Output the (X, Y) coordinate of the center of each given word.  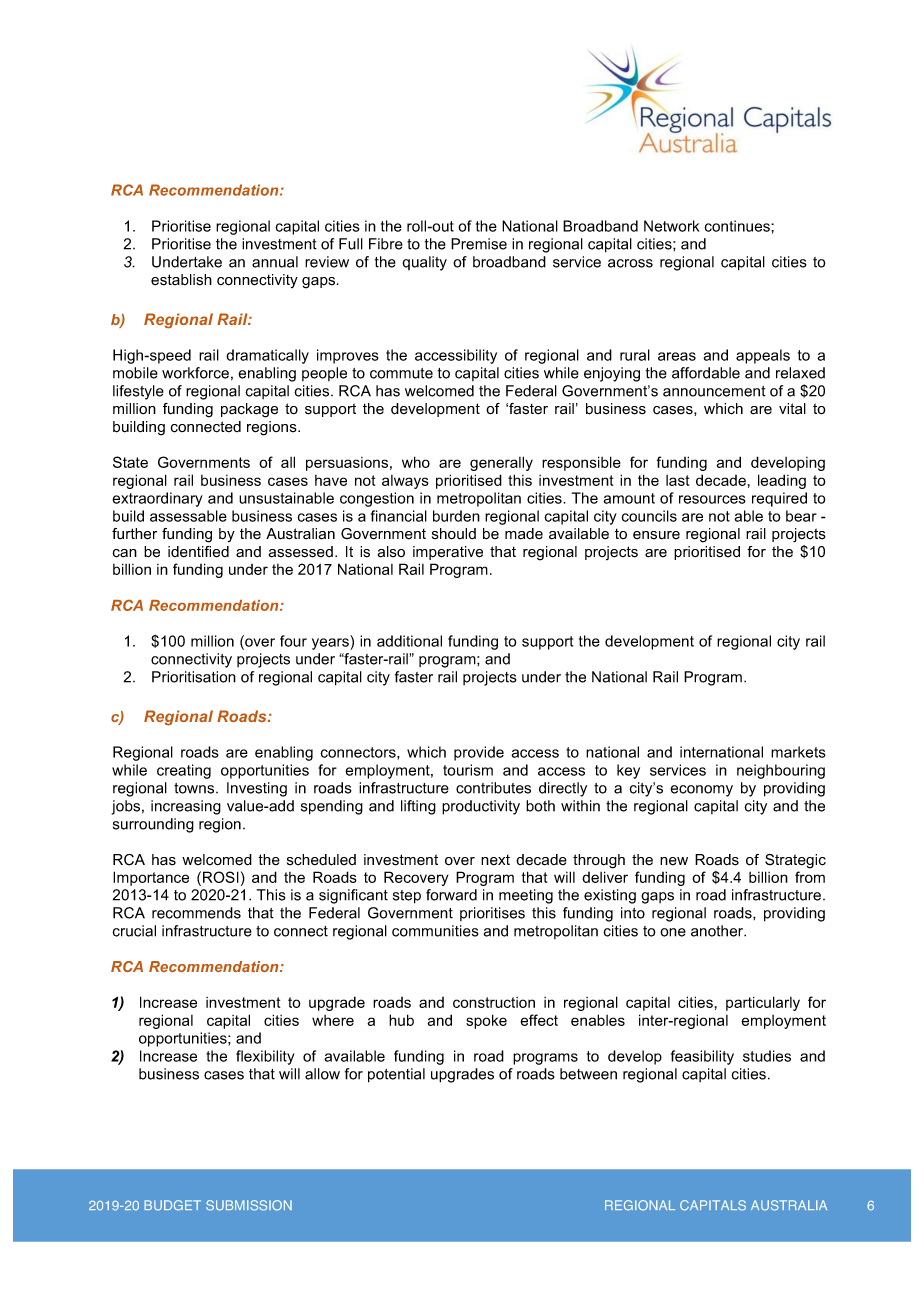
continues (738, 226)
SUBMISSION (249, 1205)
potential (396, 1075)
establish (181, 280)
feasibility (702, 1057)
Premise (479, 244)
